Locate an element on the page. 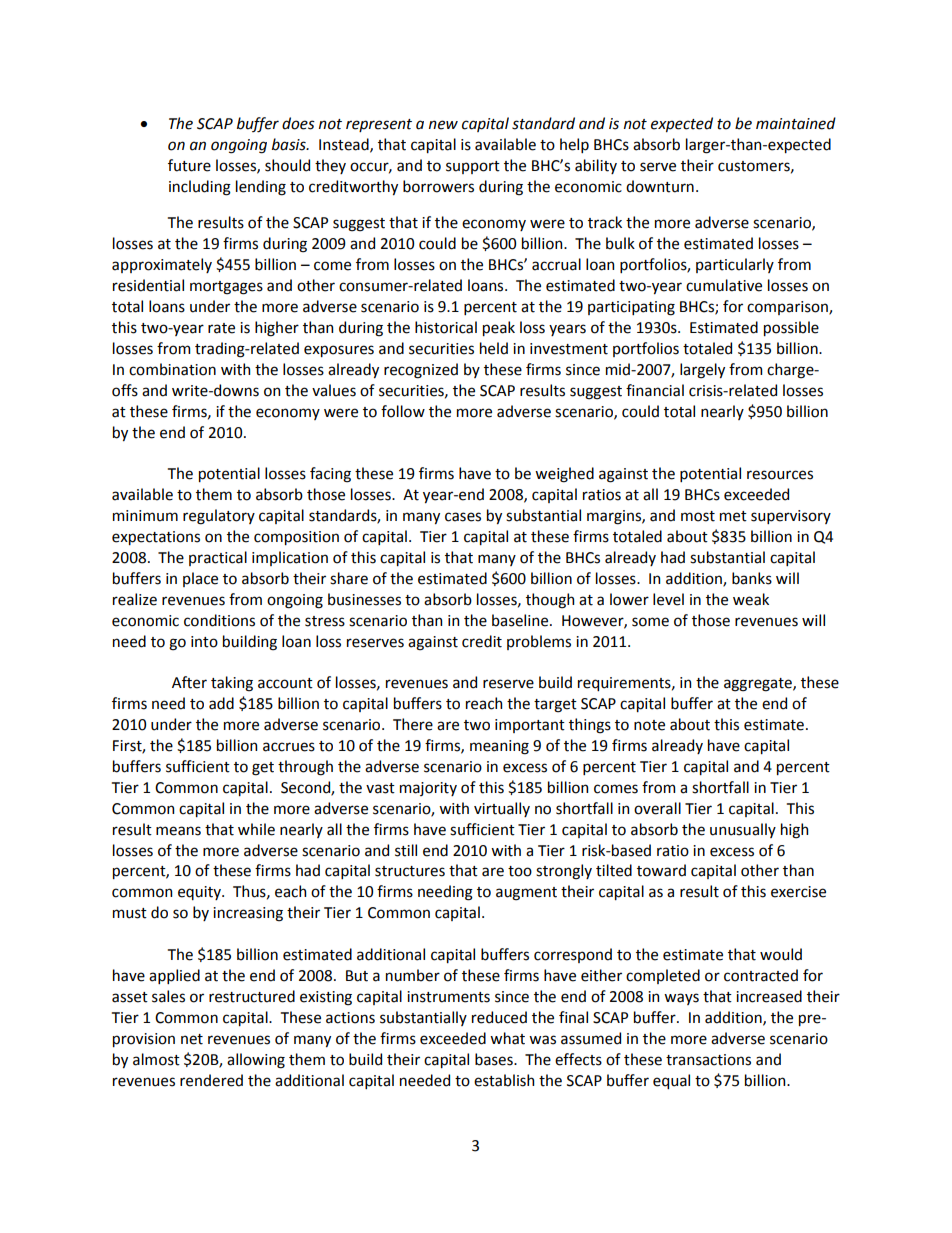 This page has height=1233, width=952. future is located at coordinates (189, 165).
